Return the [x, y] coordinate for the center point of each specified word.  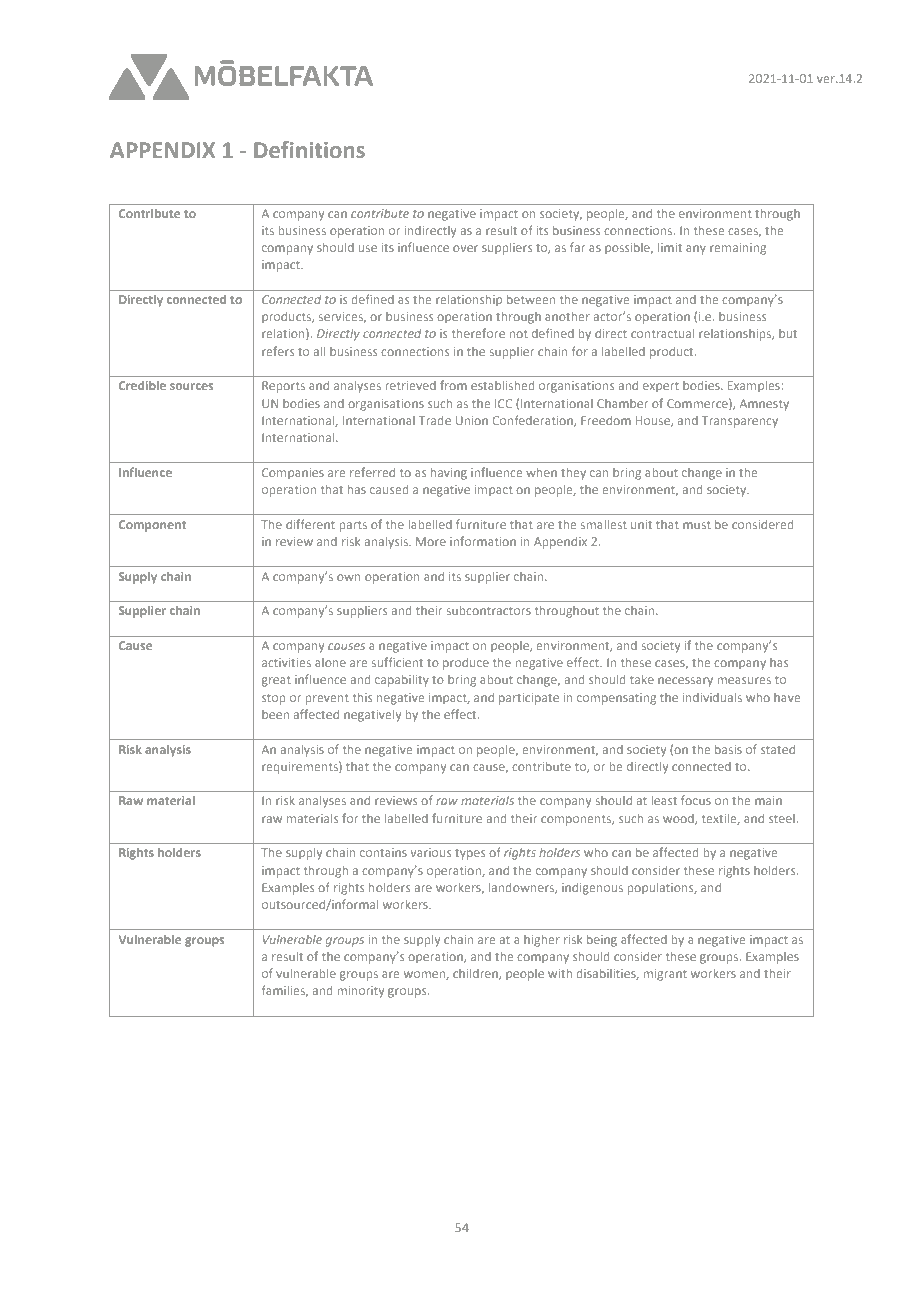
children [476, 974]
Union [472, 420]
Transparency [740, 422]
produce [466, 664]
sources [191, 386]
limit [670, 247]
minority [361, 992]
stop [274, 699]
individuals [712, 697]
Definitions [309, 149]
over [465, 248]
